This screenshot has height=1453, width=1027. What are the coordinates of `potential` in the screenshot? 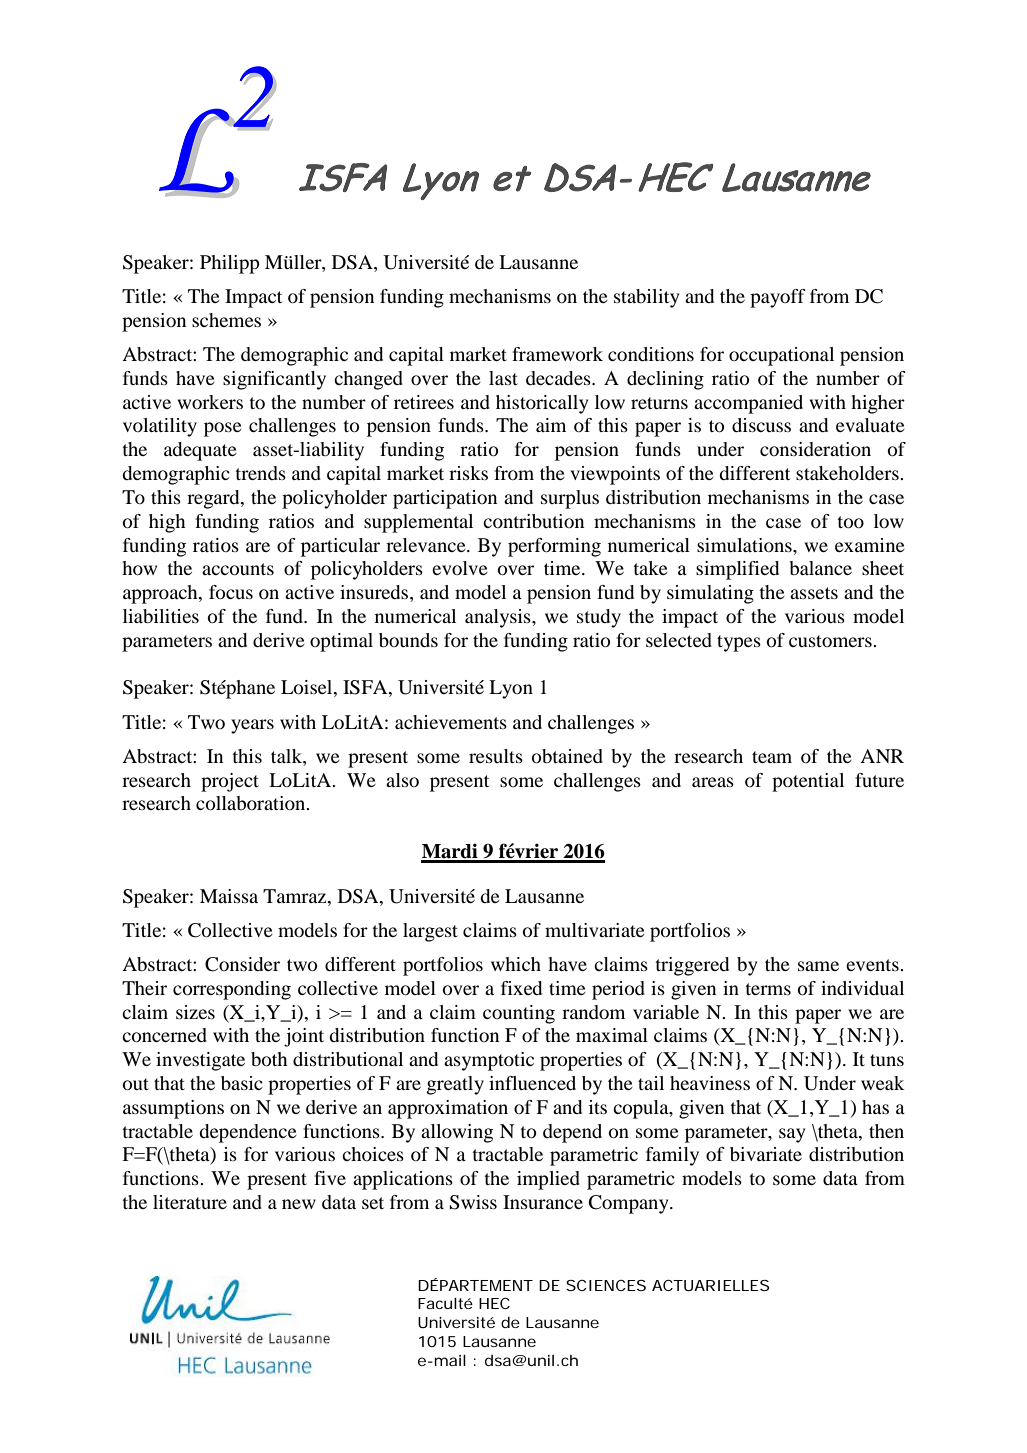 It's located at (808, 782).
